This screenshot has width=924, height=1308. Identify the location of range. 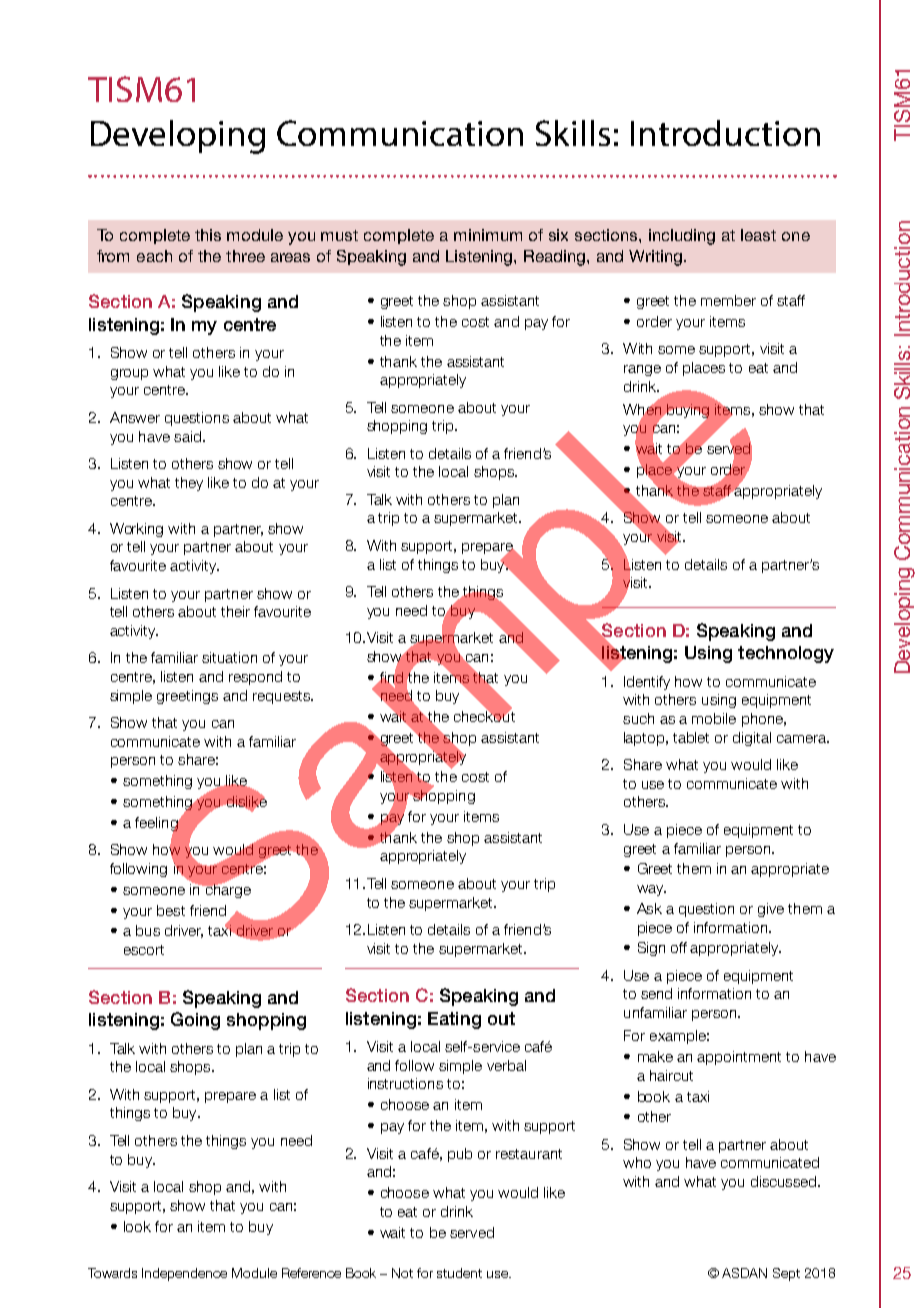
(642, 370).
